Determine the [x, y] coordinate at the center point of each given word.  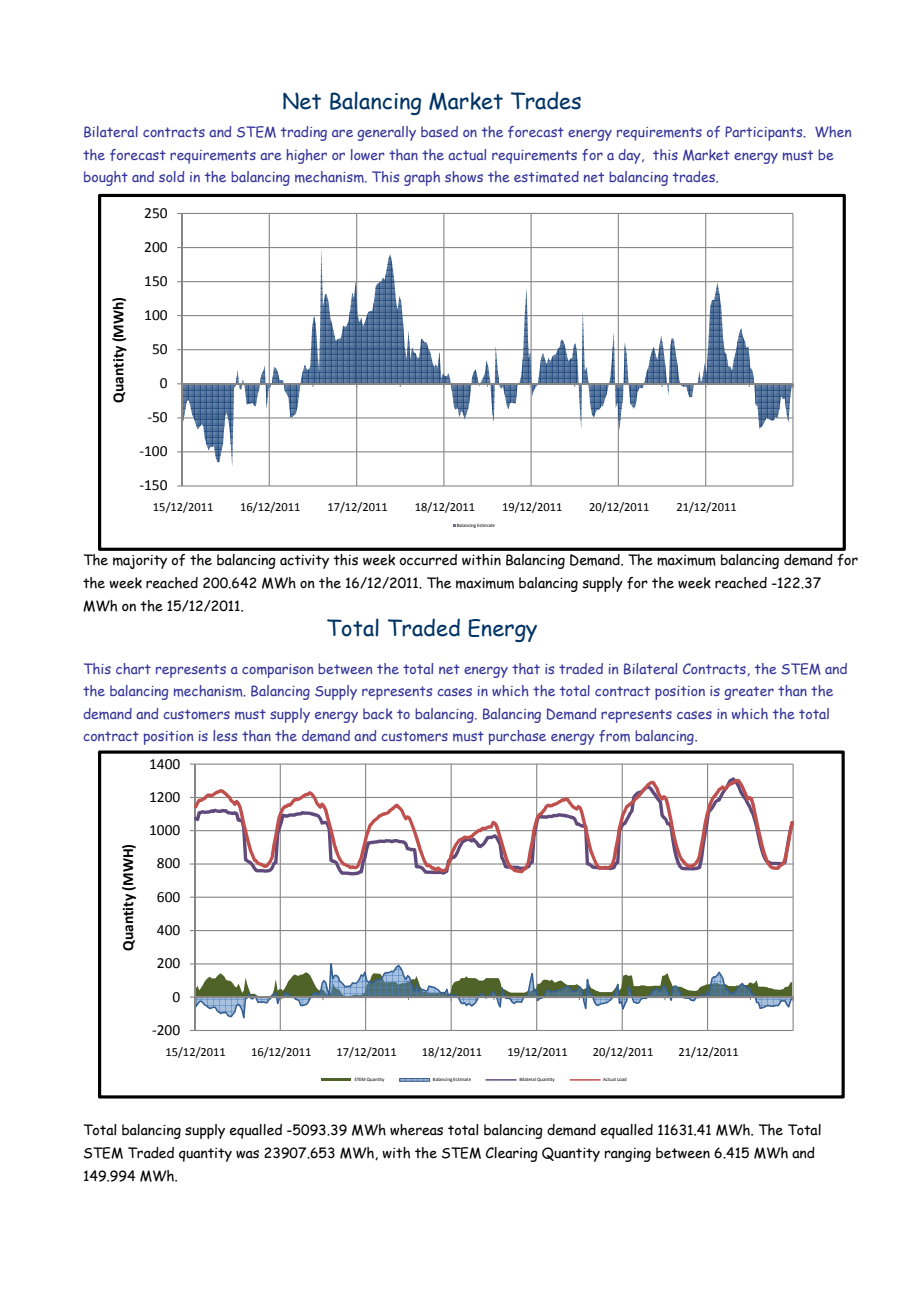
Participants [765, 133]
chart [133, 669]
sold [171, 176]
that [526, 668]
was [247, 1154]
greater [749, 693]
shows [464, 177]
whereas [416, 1130]
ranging [628, 1155]
